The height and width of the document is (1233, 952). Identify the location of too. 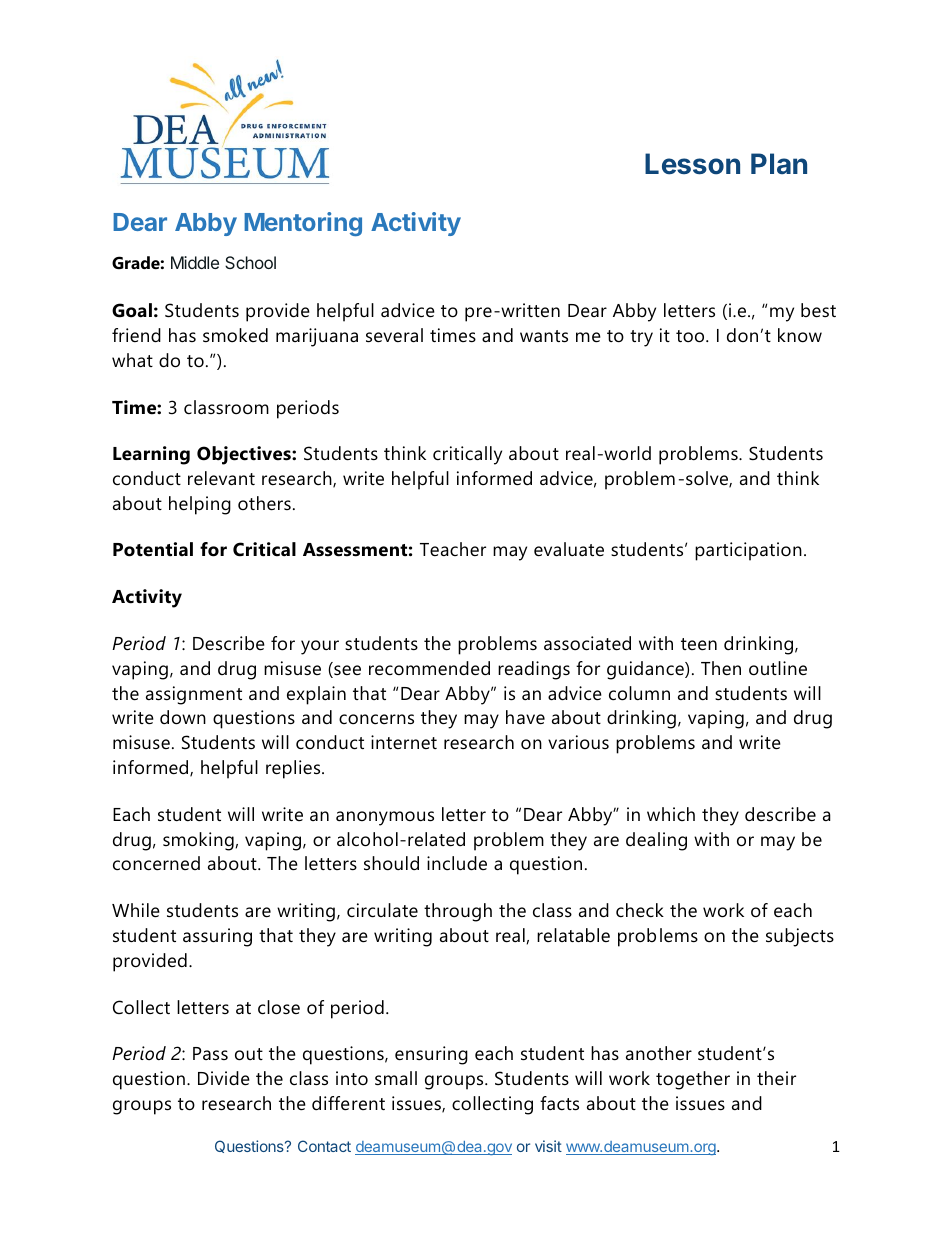
(691, 336).
